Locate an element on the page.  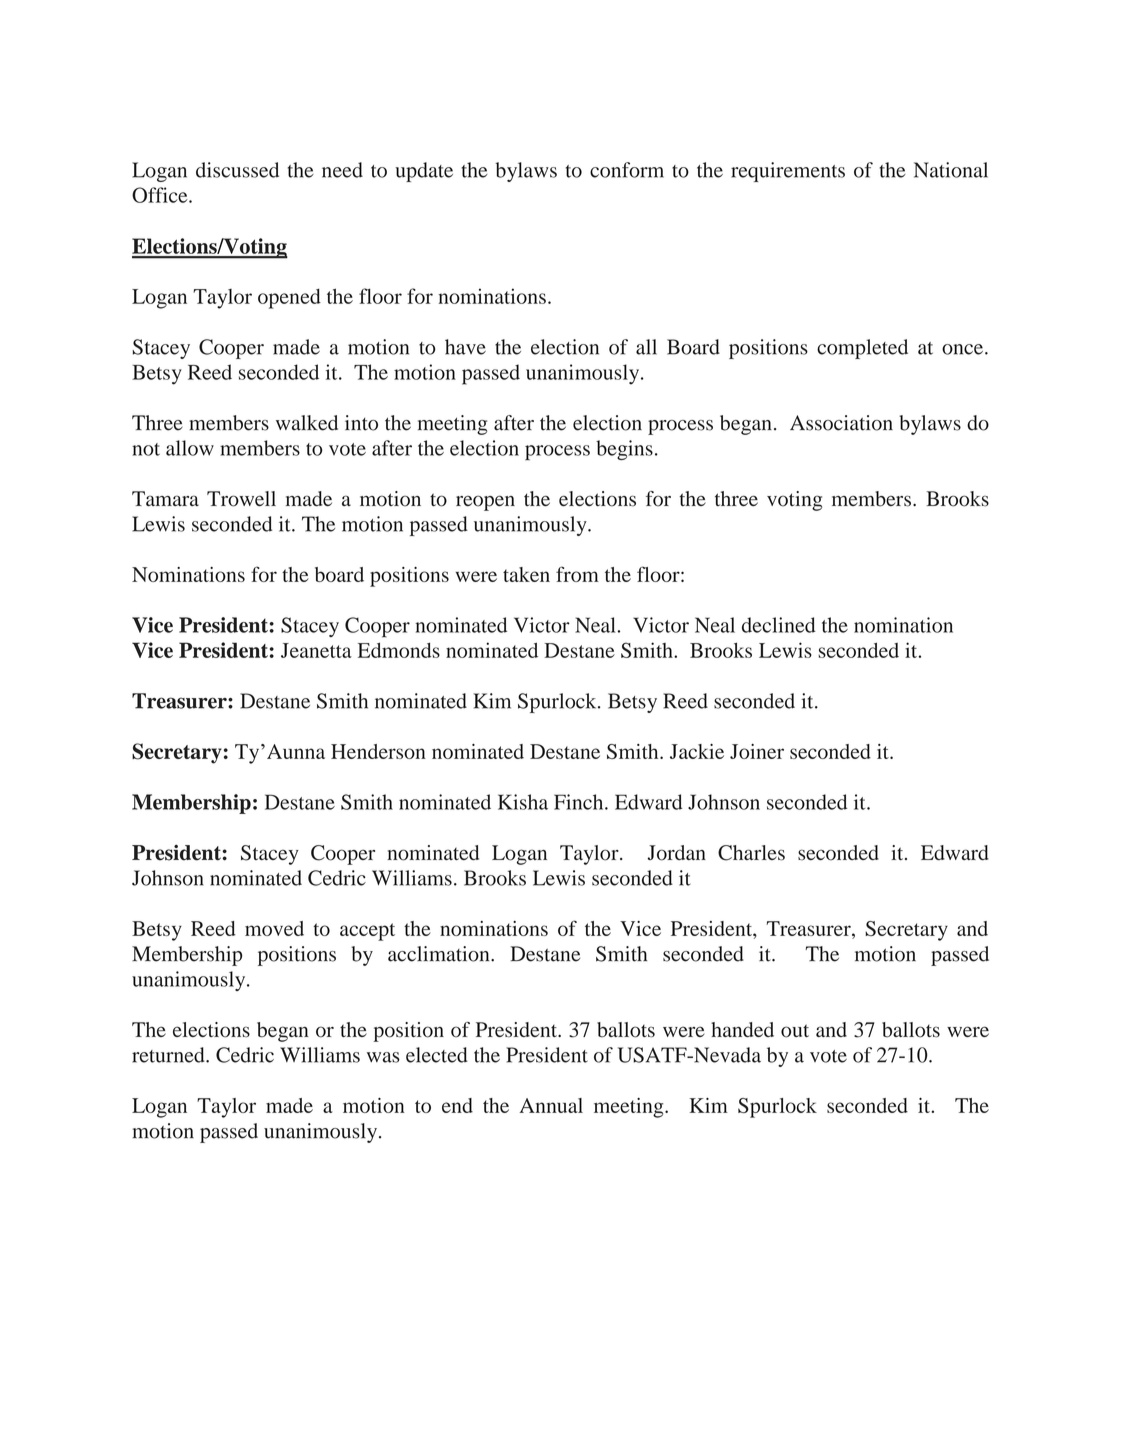
walked is located at coordinates (307, 423).
